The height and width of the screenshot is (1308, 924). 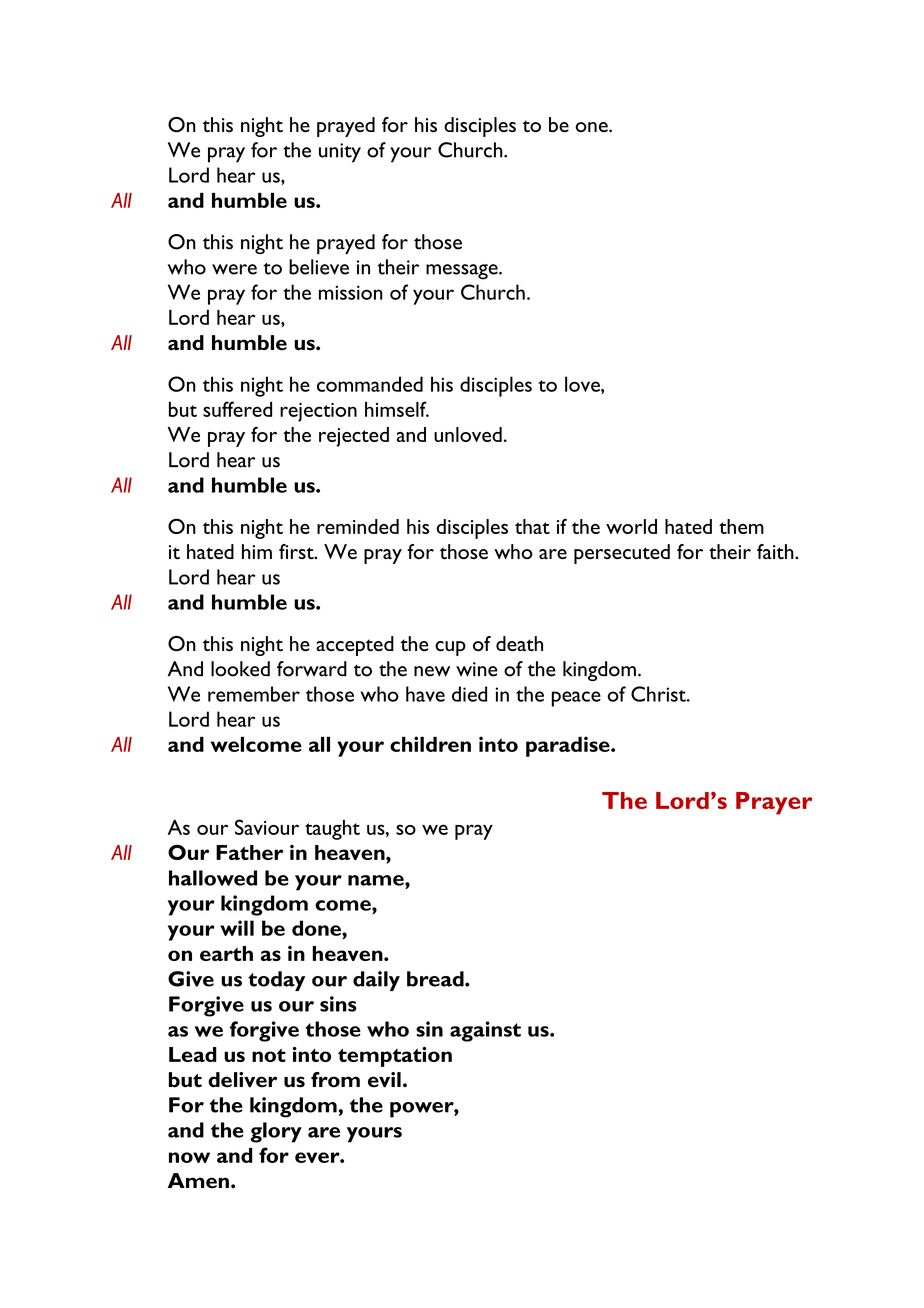 What do you see at coordinates (276, 1132) in the screenshot?
I see `glory` at bounding box center [276, 1132].
